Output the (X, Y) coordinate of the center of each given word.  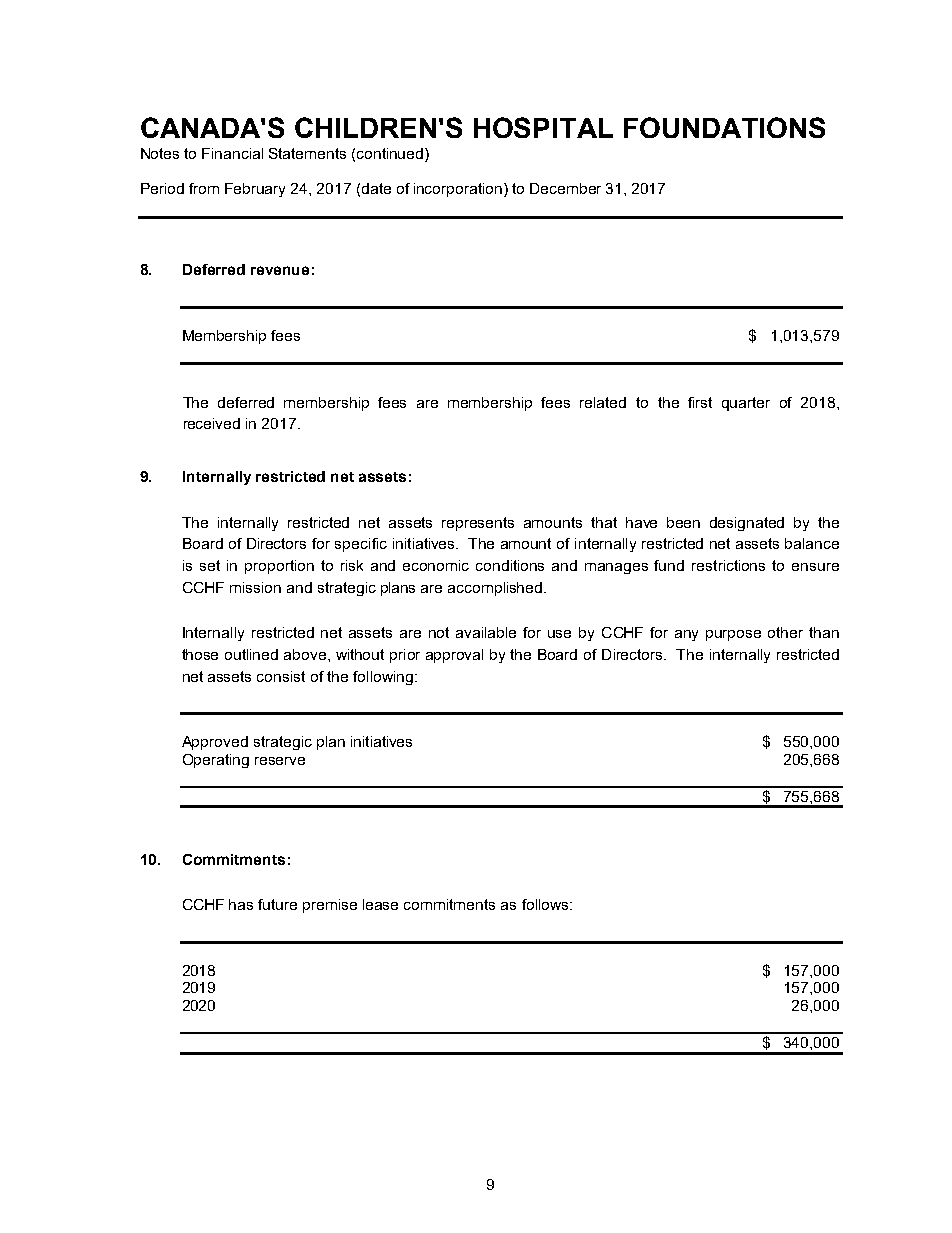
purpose (733, 635)
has (241, 904)
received (212, 423)
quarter (746, 404)
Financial (232, 153)
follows (546, 904)
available (486, 632)
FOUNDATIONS (724, 127)
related (603, 402)
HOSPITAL (543, 127)
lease (380, 904)
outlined (251, 654)
